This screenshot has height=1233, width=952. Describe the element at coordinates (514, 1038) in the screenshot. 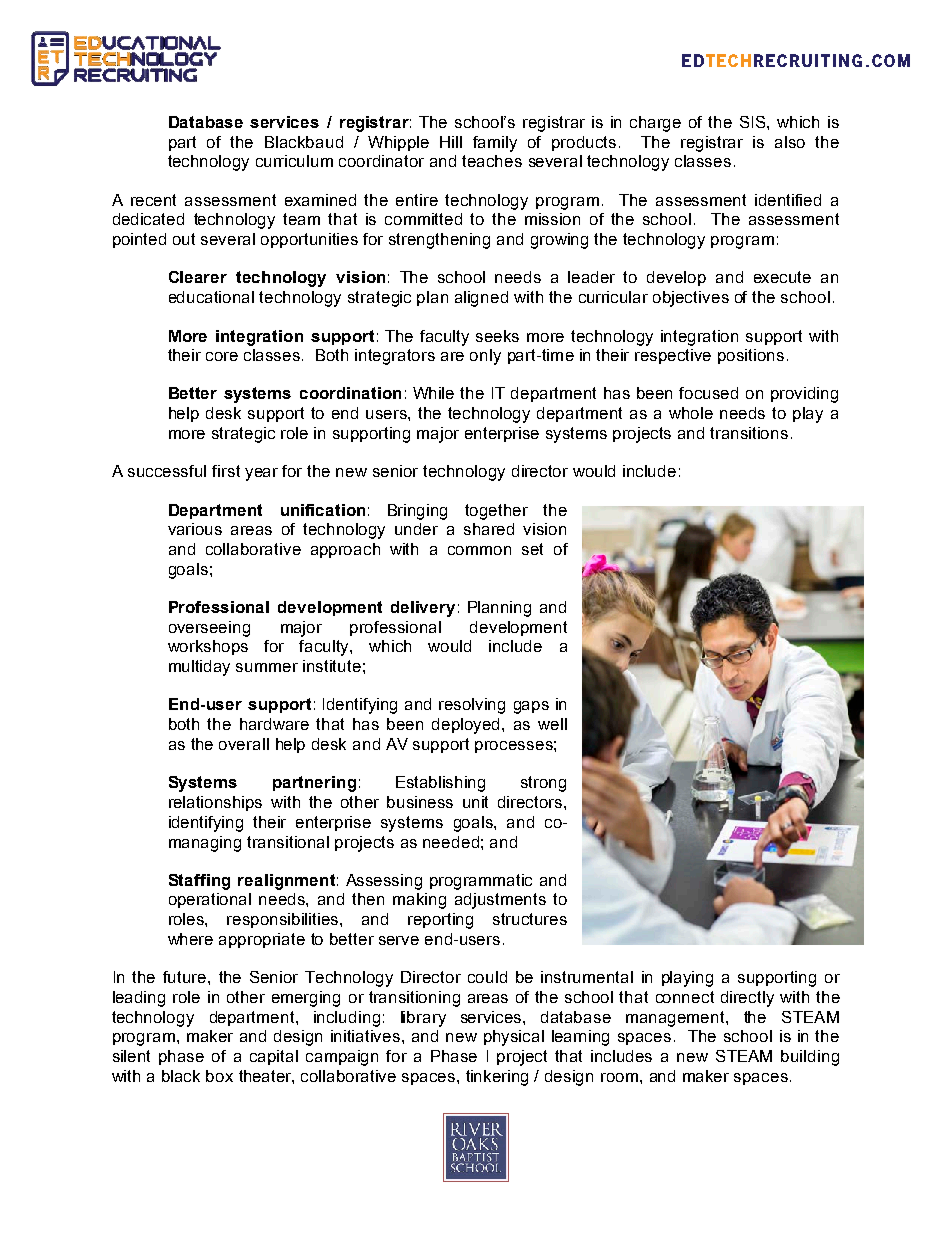

I see `physical` at that location.
